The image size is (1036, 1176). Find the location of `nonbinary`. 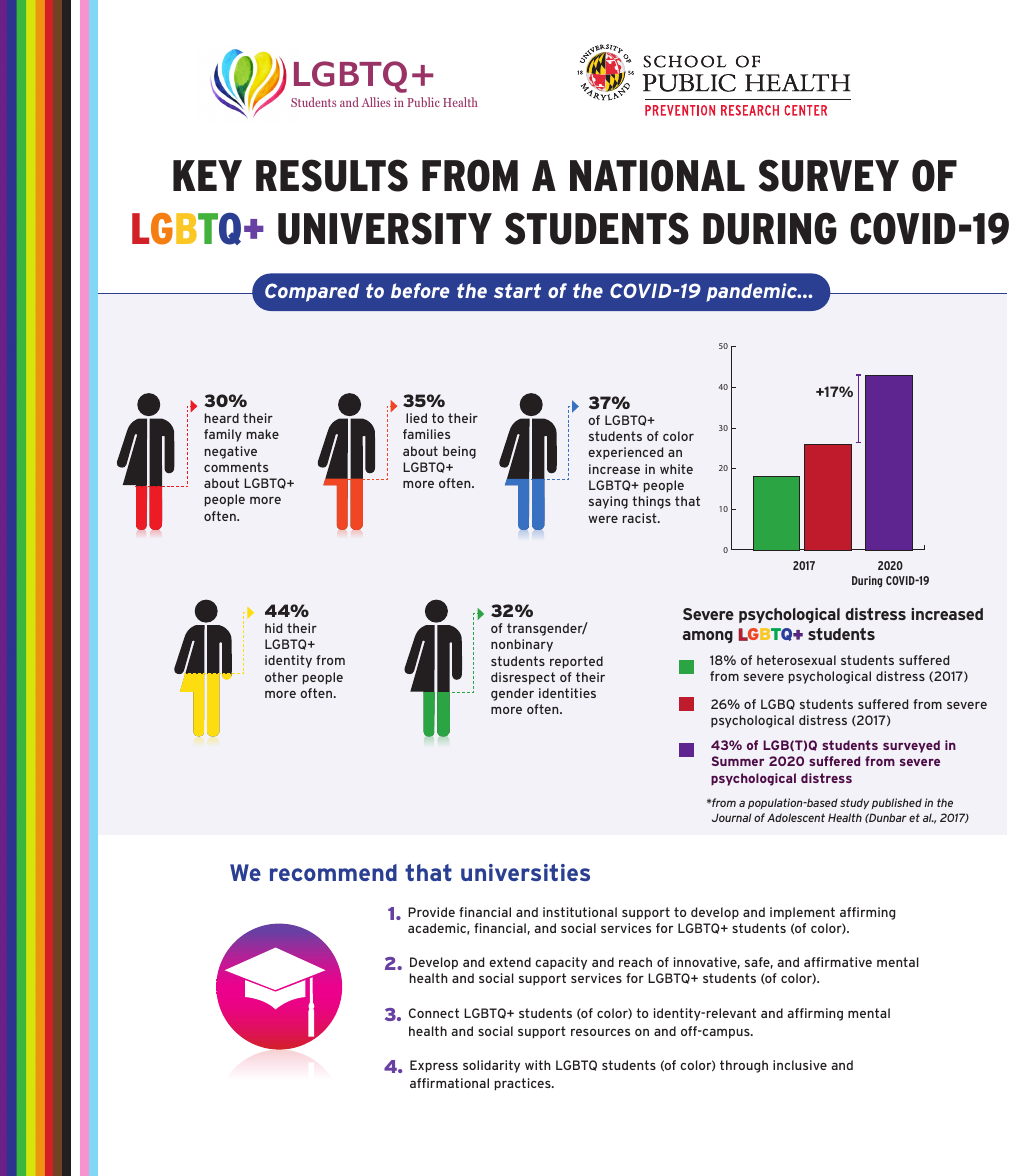

nonbinary is located at coordinates (522, 645).
